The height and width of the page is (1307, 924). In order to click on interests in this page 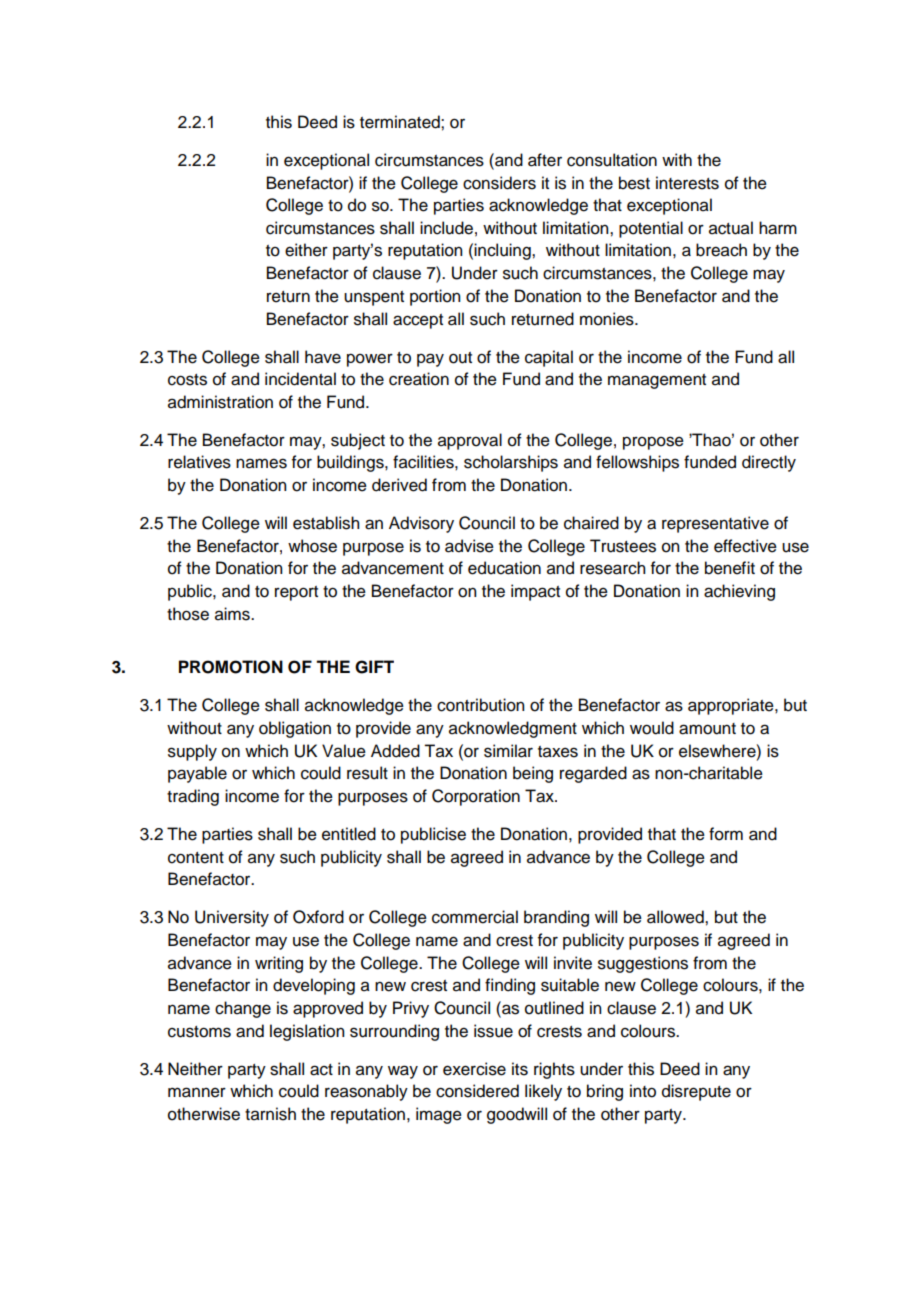, I will do `click(687, 183)`.
